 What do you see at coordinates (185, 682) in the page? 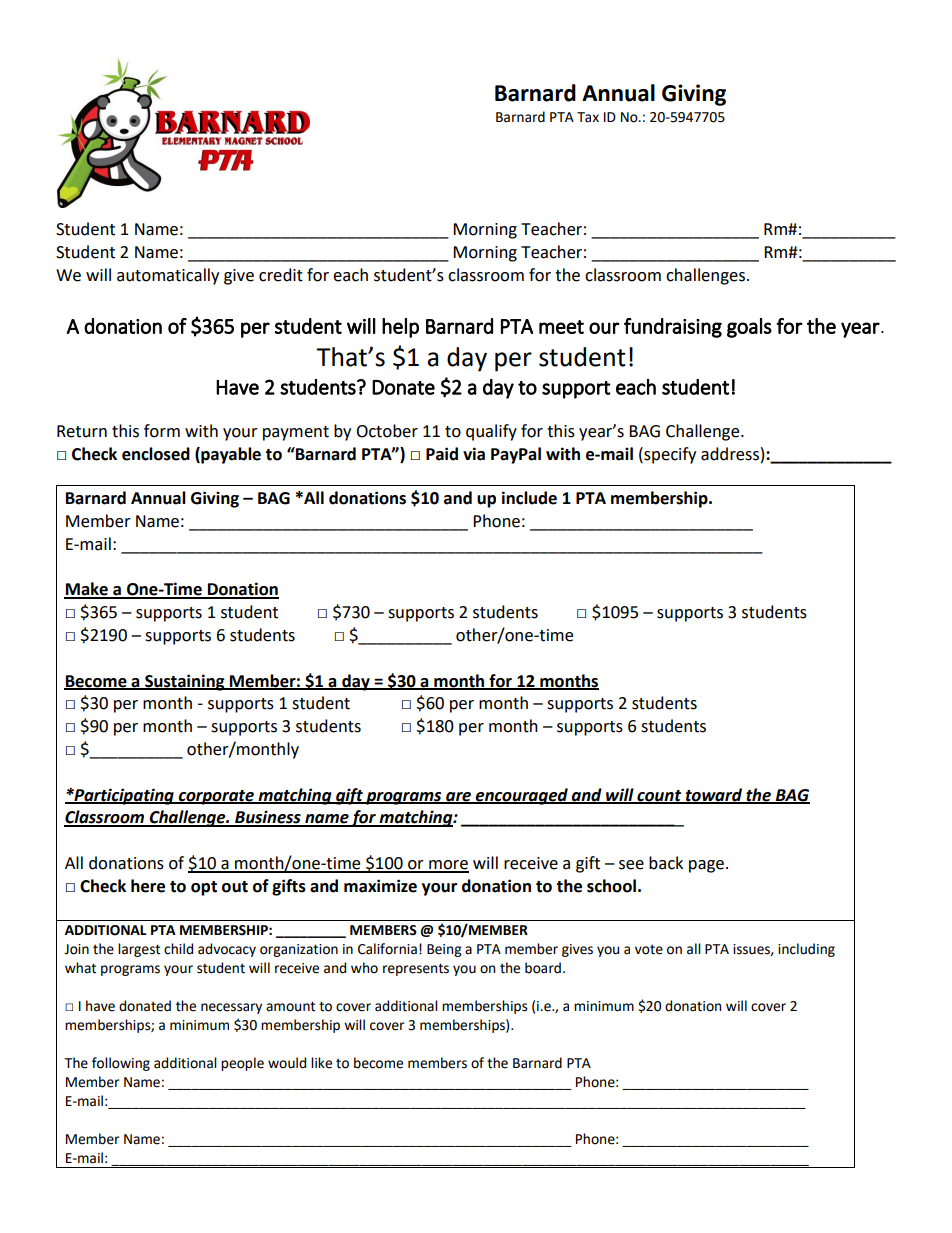
I see `Sustaining` at bounding box center [185, 682].
